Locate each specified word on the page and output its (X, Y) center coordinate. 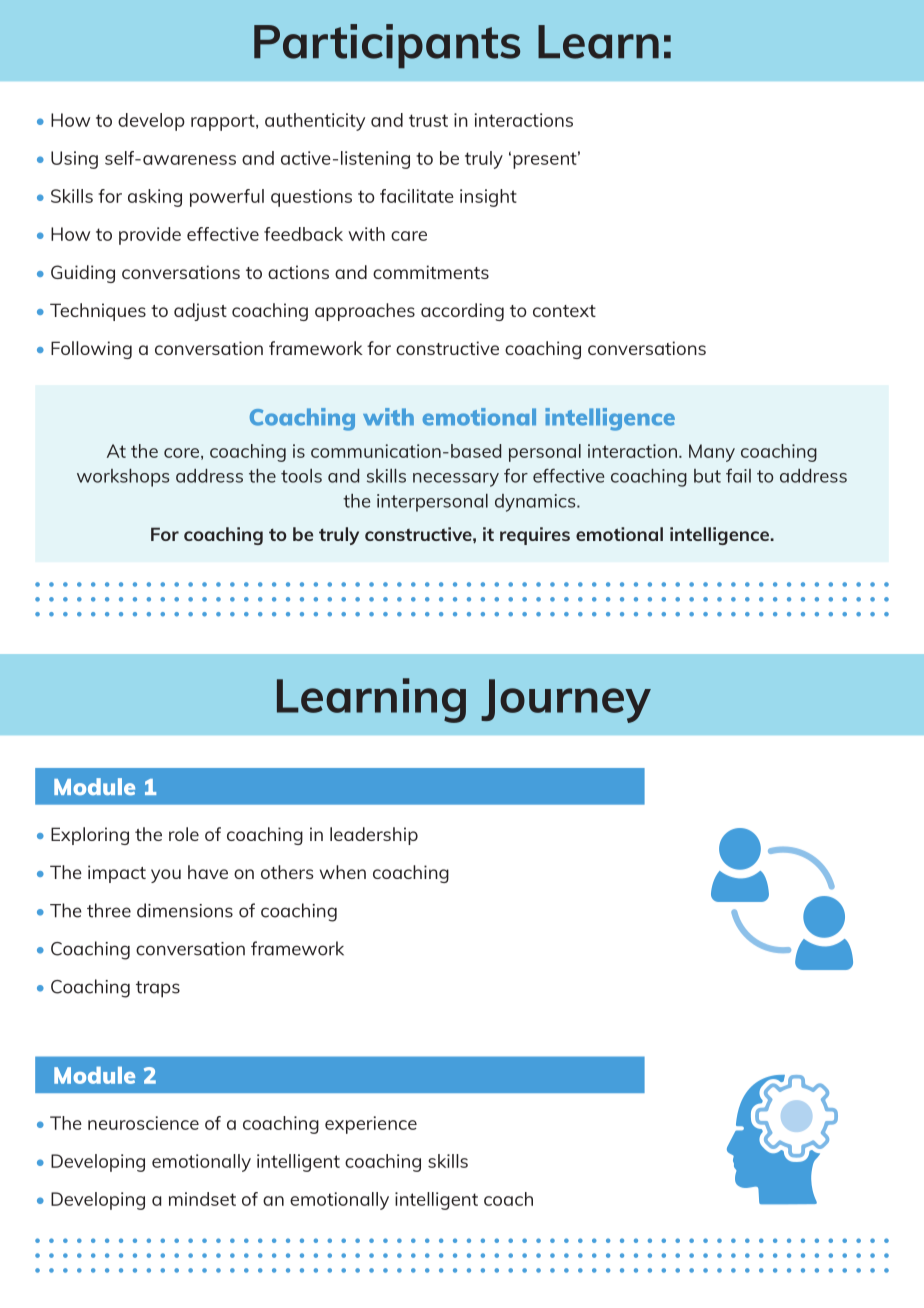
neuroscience (143, 1123)
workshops (123, 478)
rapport (224, 122)
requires (535, 536)
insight (488, 198)
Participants (387, 46)
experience (371, 1125)
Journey (566, 701)
